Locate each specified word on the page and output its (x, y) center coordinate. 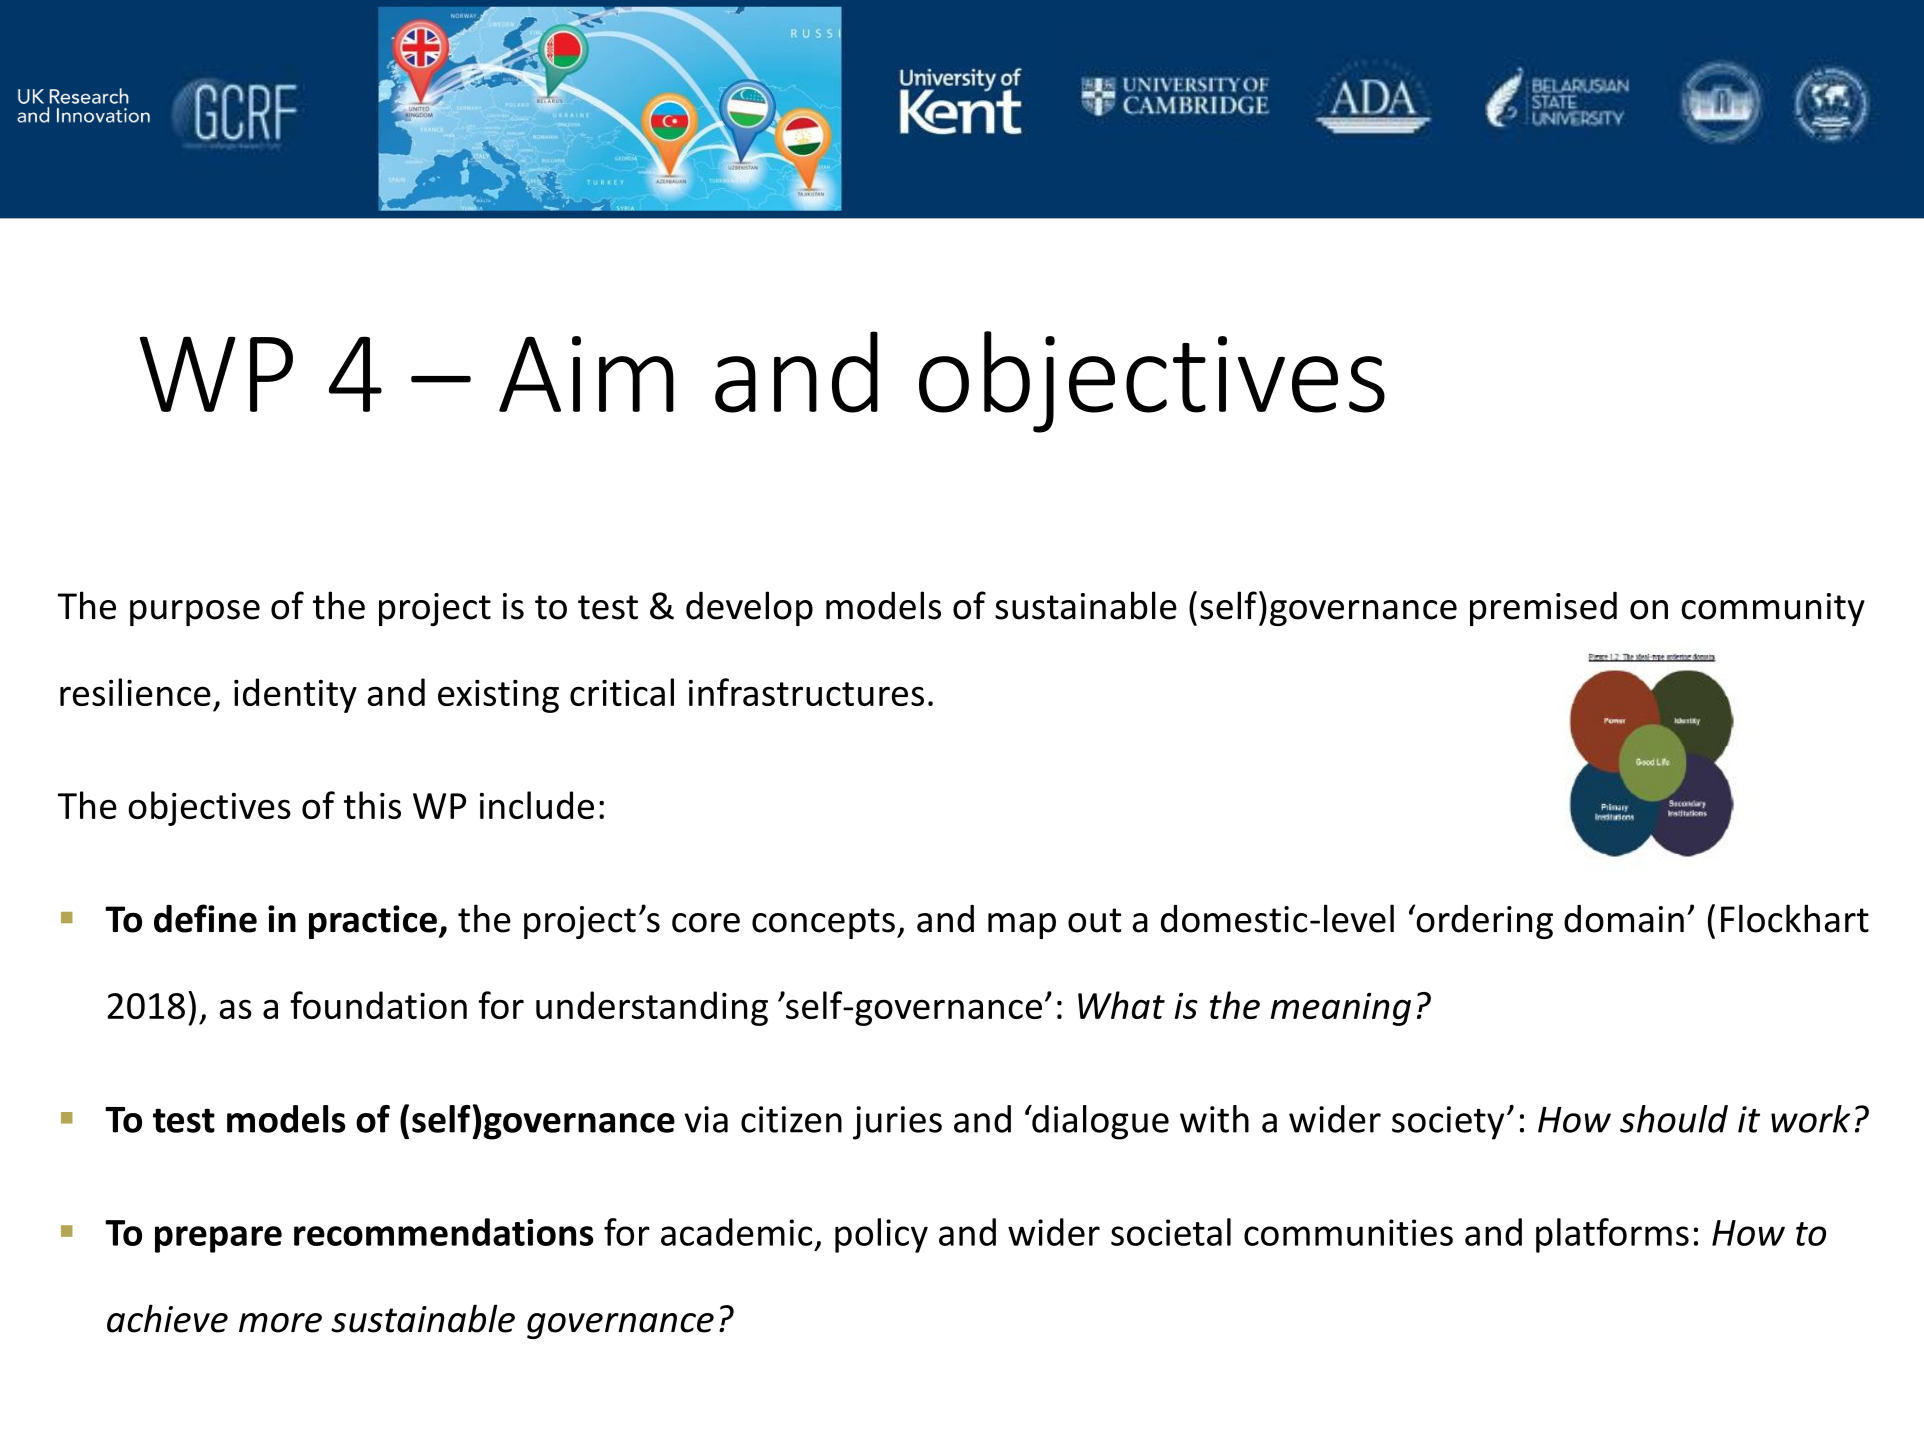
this (372, 805)
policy (881, 1235)
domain (1624, 919)
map (1022, 926)
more (280, 1323)
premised (1543, 609)
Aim (586, 374)
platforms (1612, 1235)
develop (749, 608)
